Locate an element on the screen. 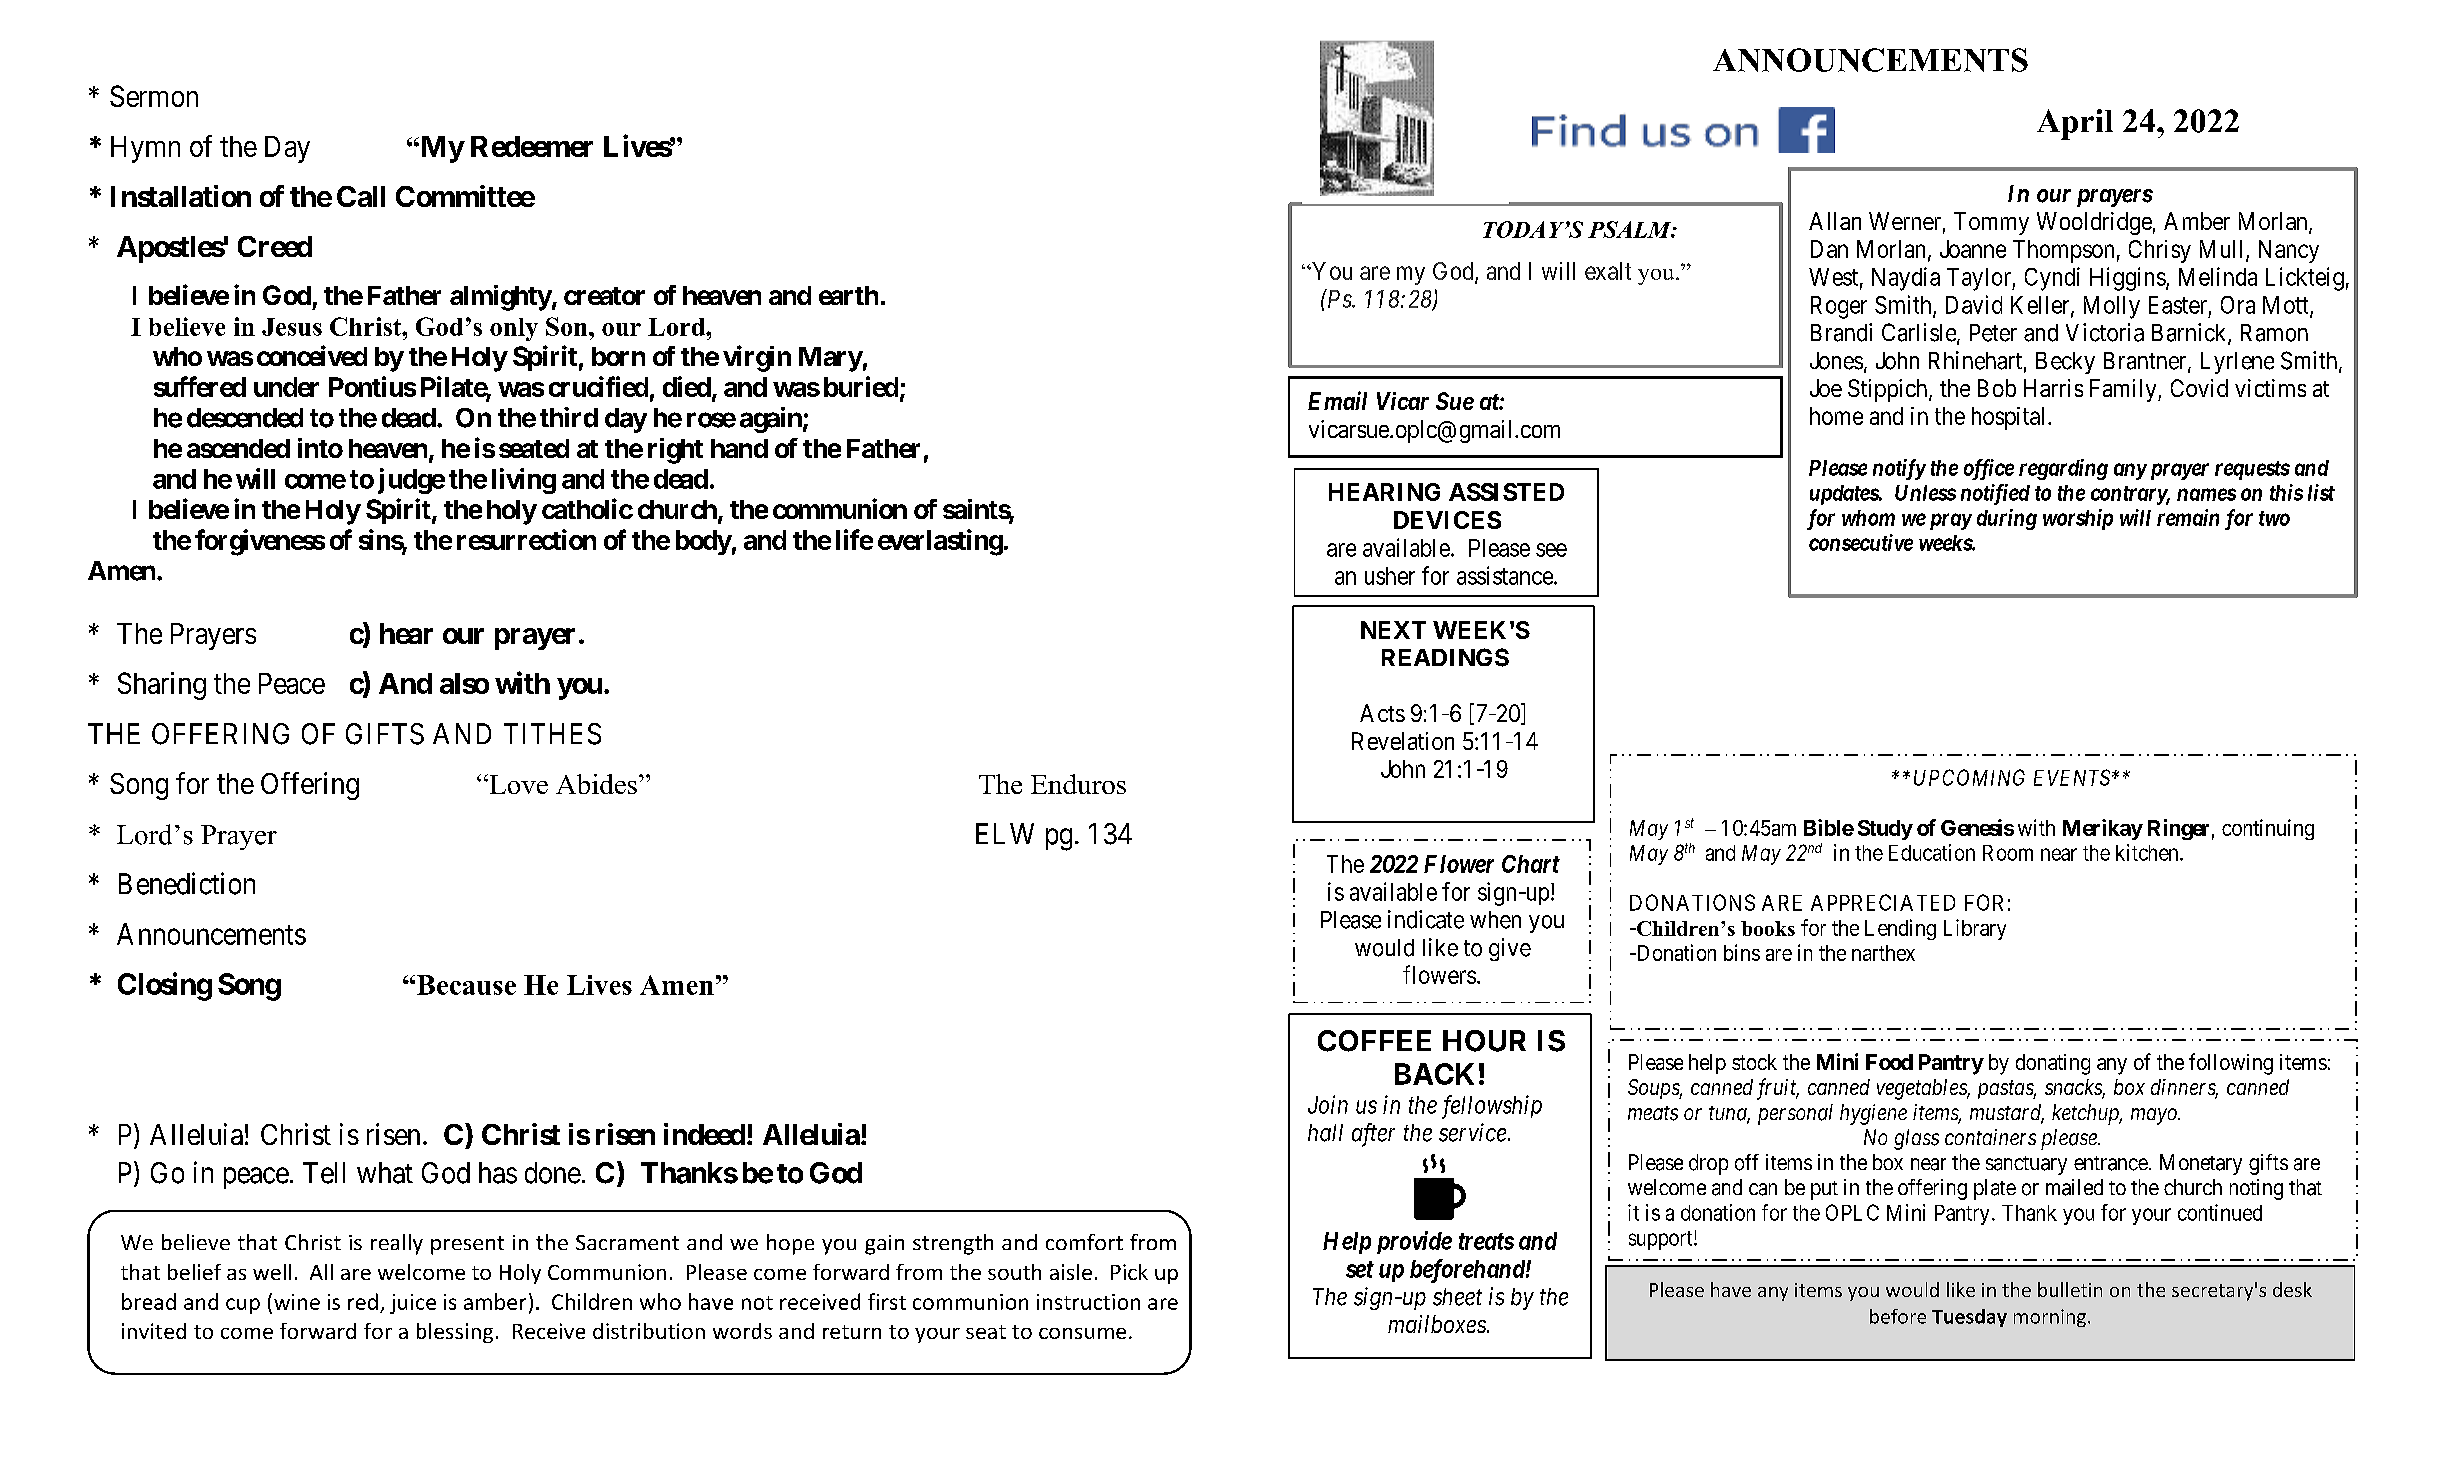  April is located at coordinates (2075, 124).
